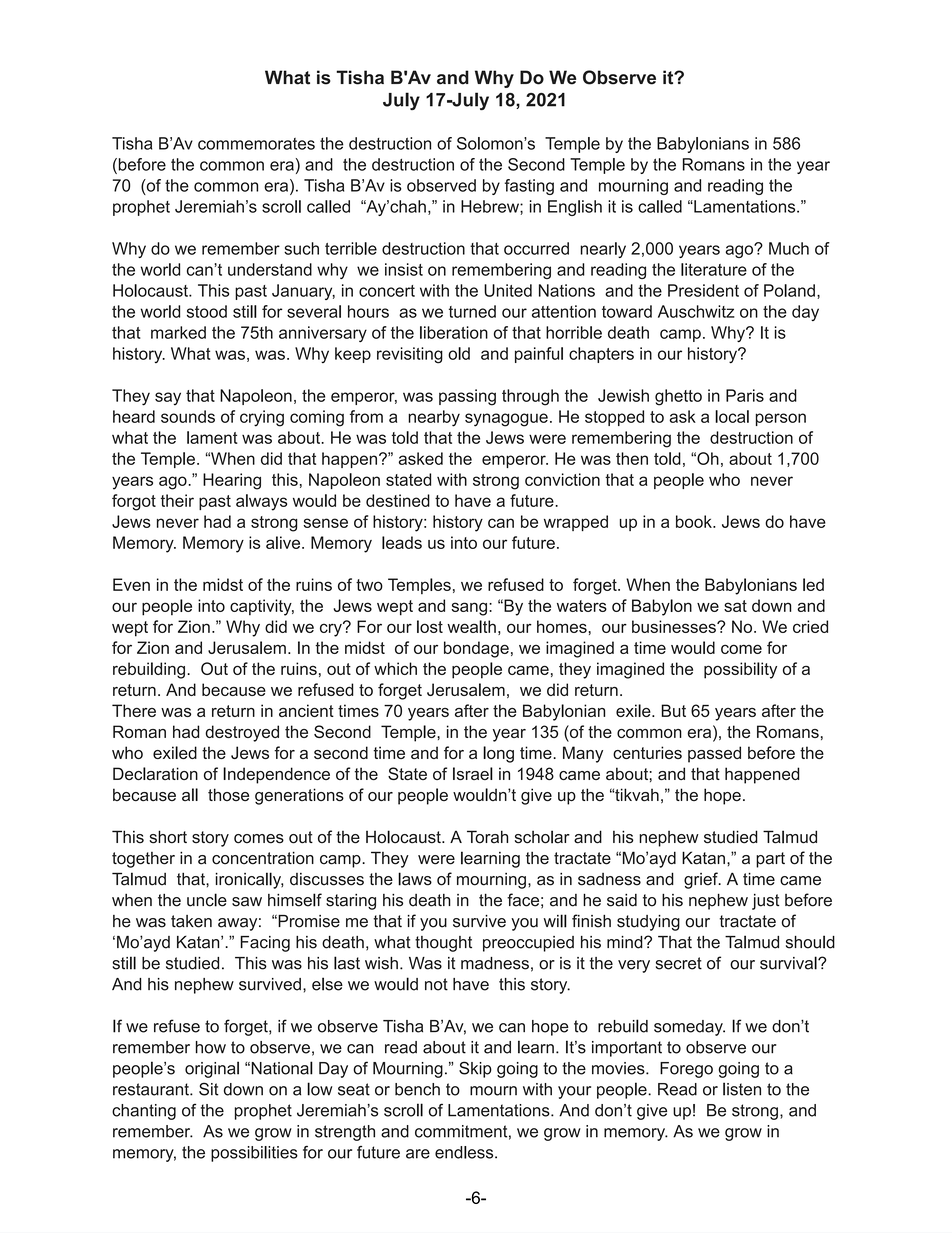  Describe the element at coordinates (789, 248) in the document. I see `Much` at that location.
